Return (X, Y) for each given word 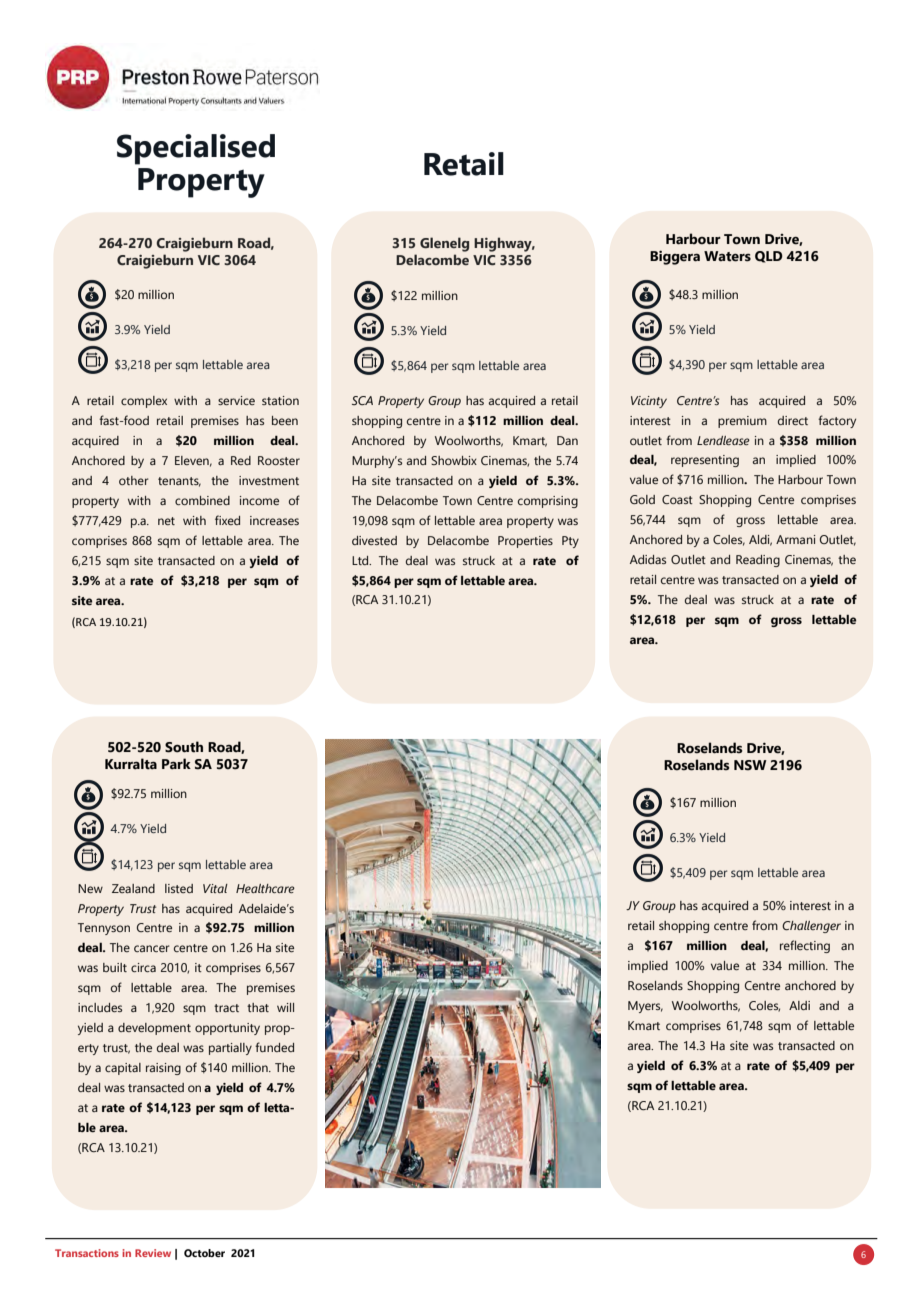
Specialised (196, 149)
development (154, 1029)
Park (176, 763)
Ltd (361, 560)
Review (153, 1253)
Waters (727, 256)
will (285, 1007)
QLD (769, 257)
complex (144, 402)
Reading (758, 561)
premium (742, 422)
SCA (362, 400)
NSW (750, 765)
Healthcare (265, 888)
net (166, 521)
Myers (645, 1007)
